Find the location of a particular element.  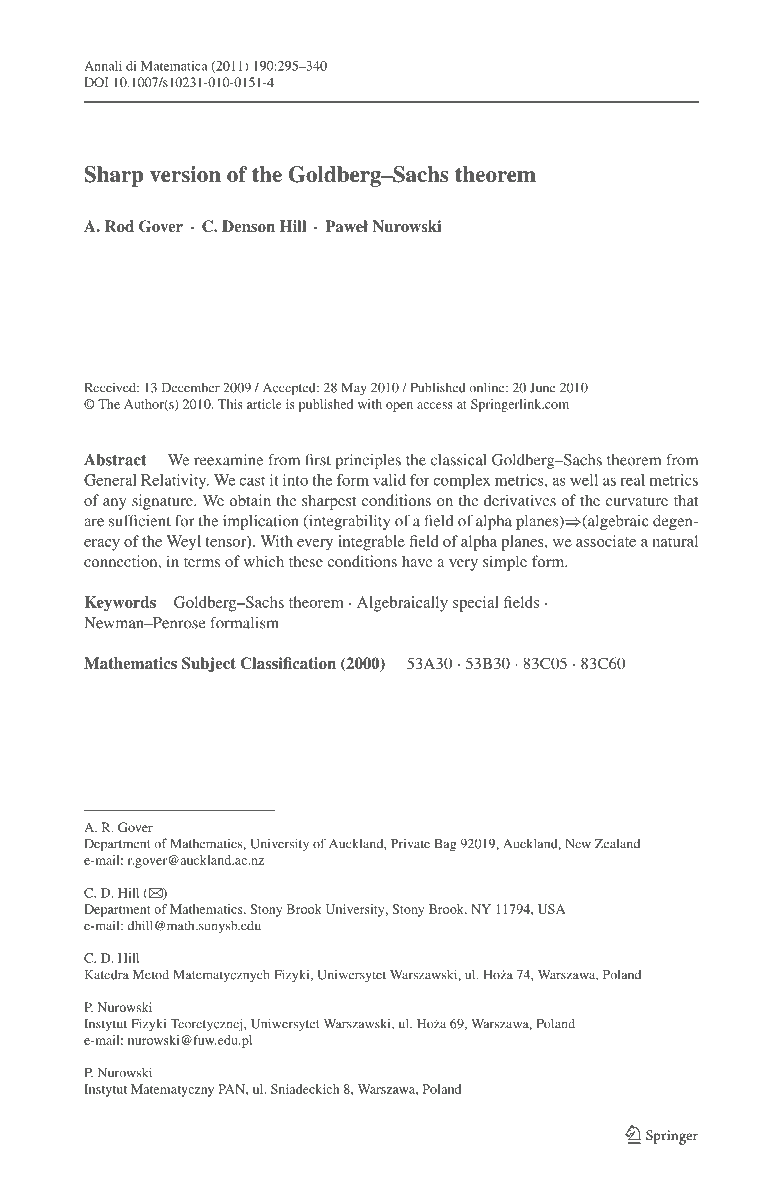

version is located at coordinates (185, 174).
